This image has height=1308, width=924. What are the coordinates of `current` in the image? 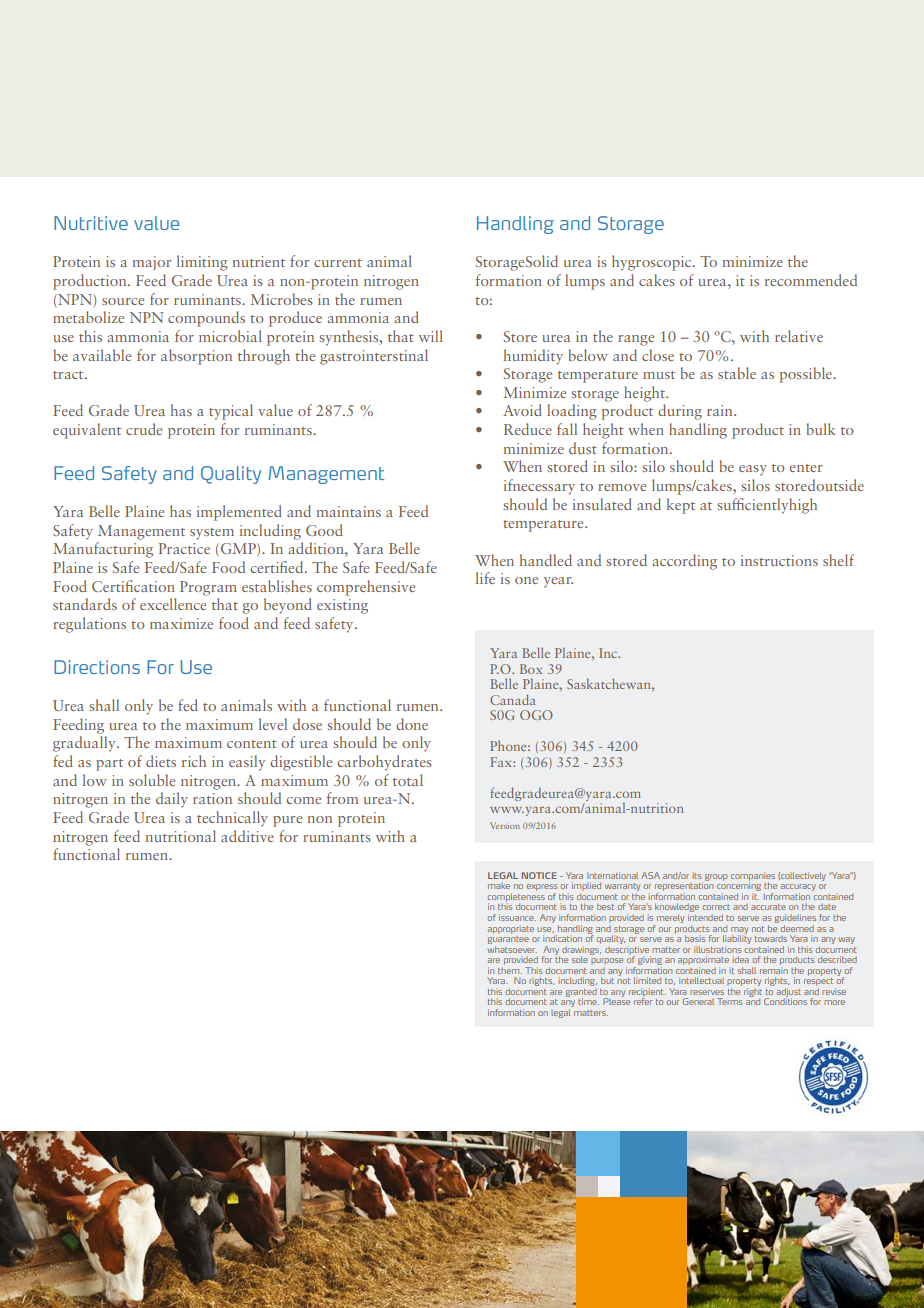 It's located at (338, 263).
